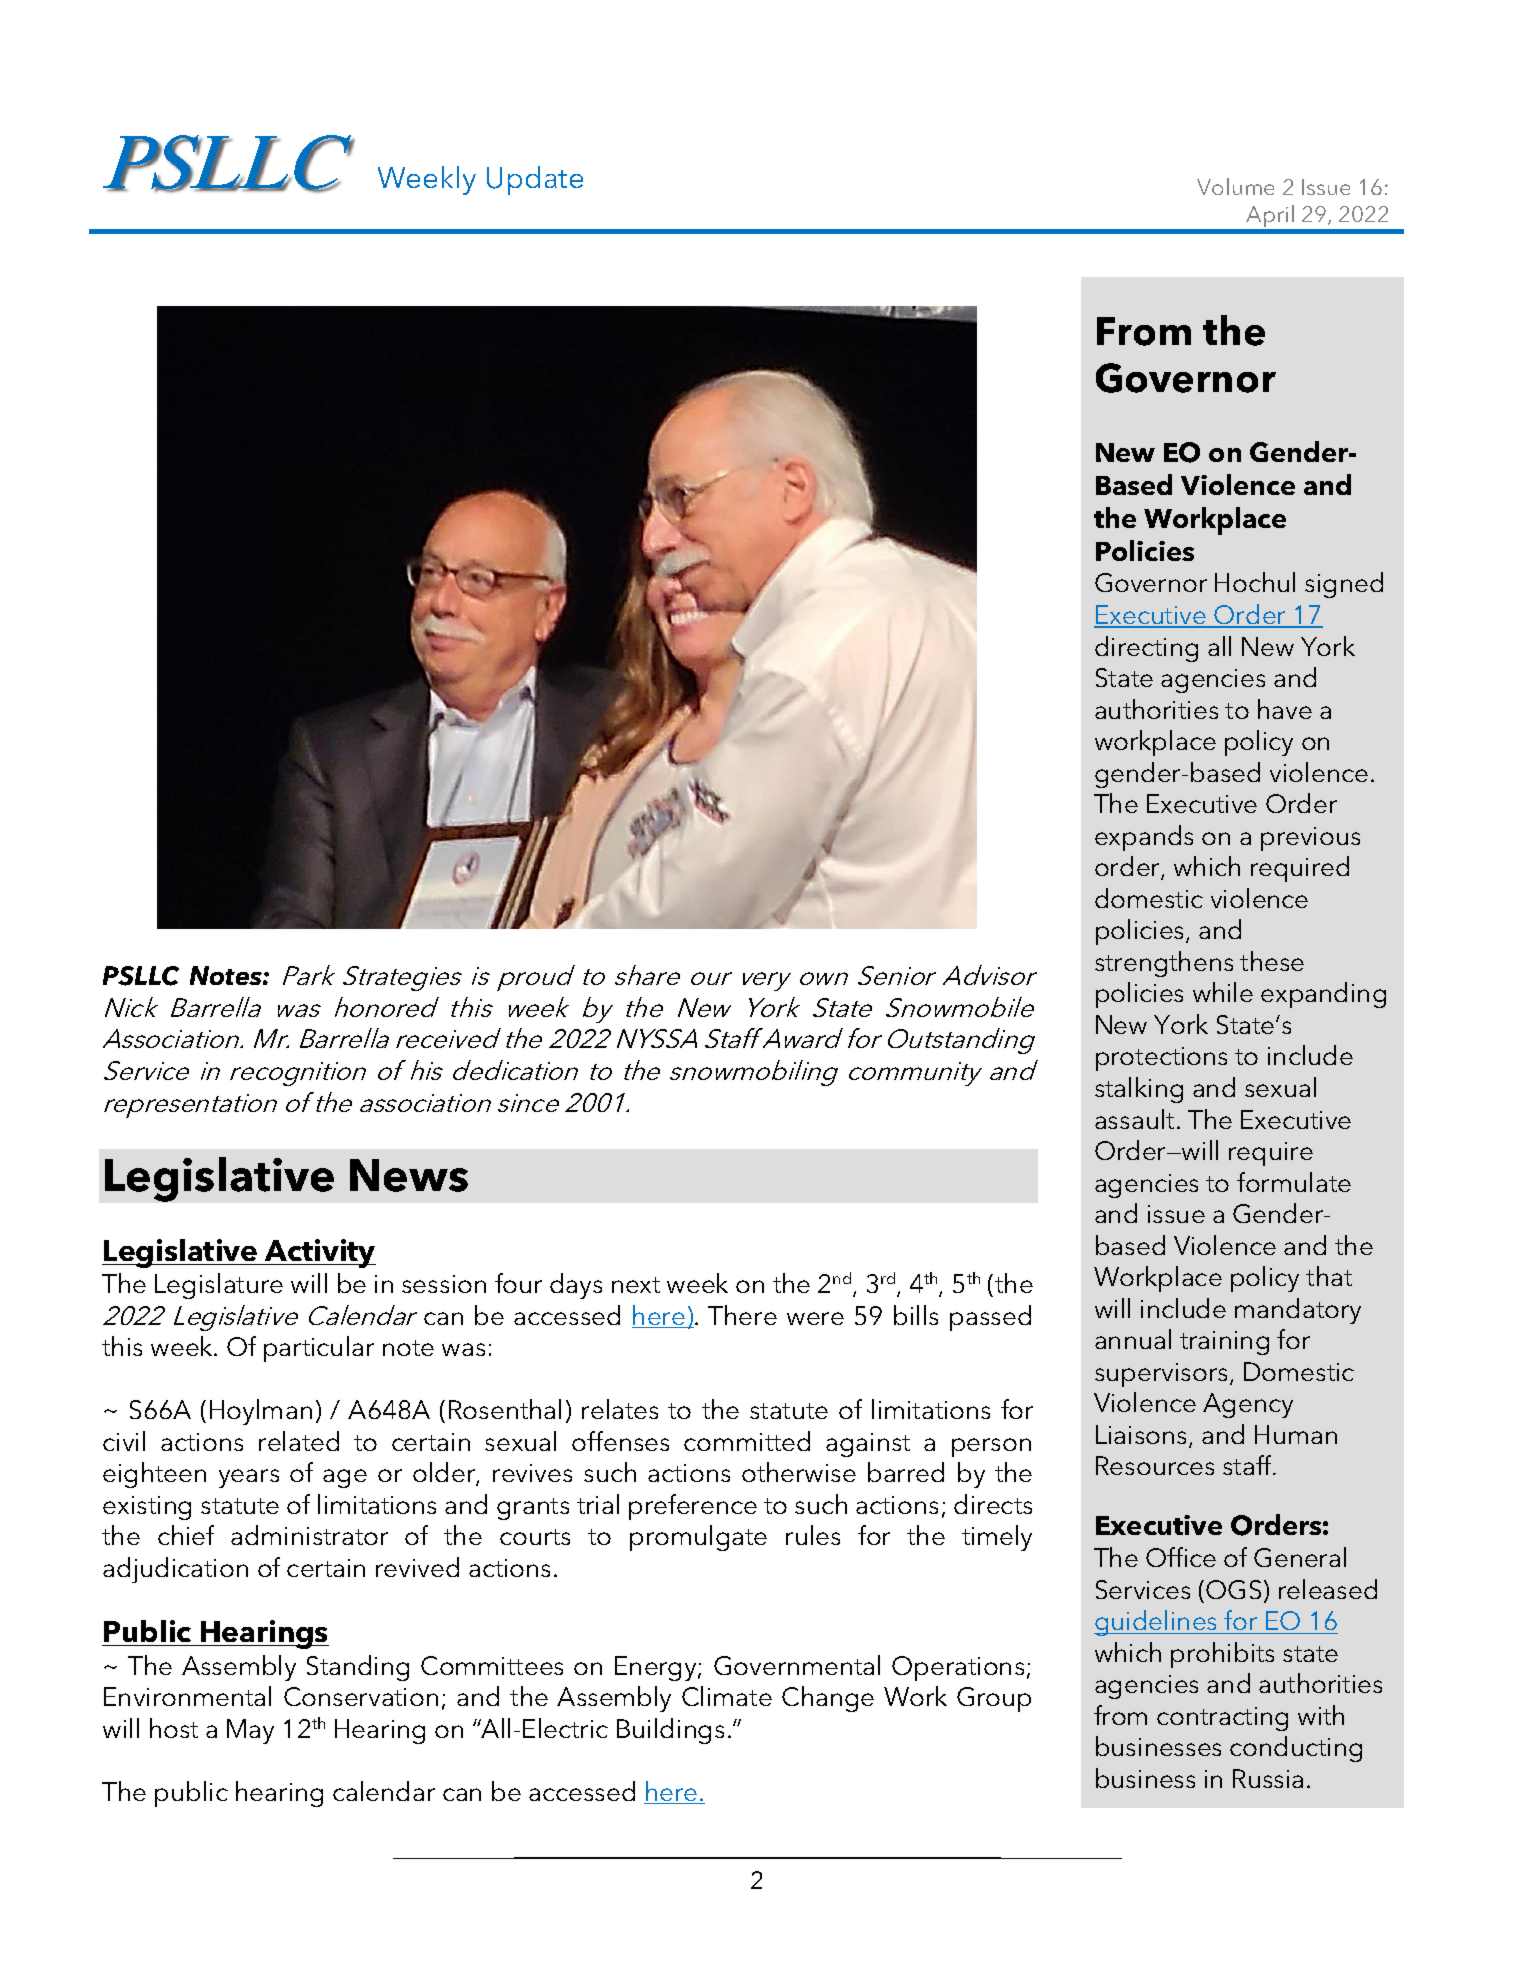  I want to click on News, so click(409, 1175).
